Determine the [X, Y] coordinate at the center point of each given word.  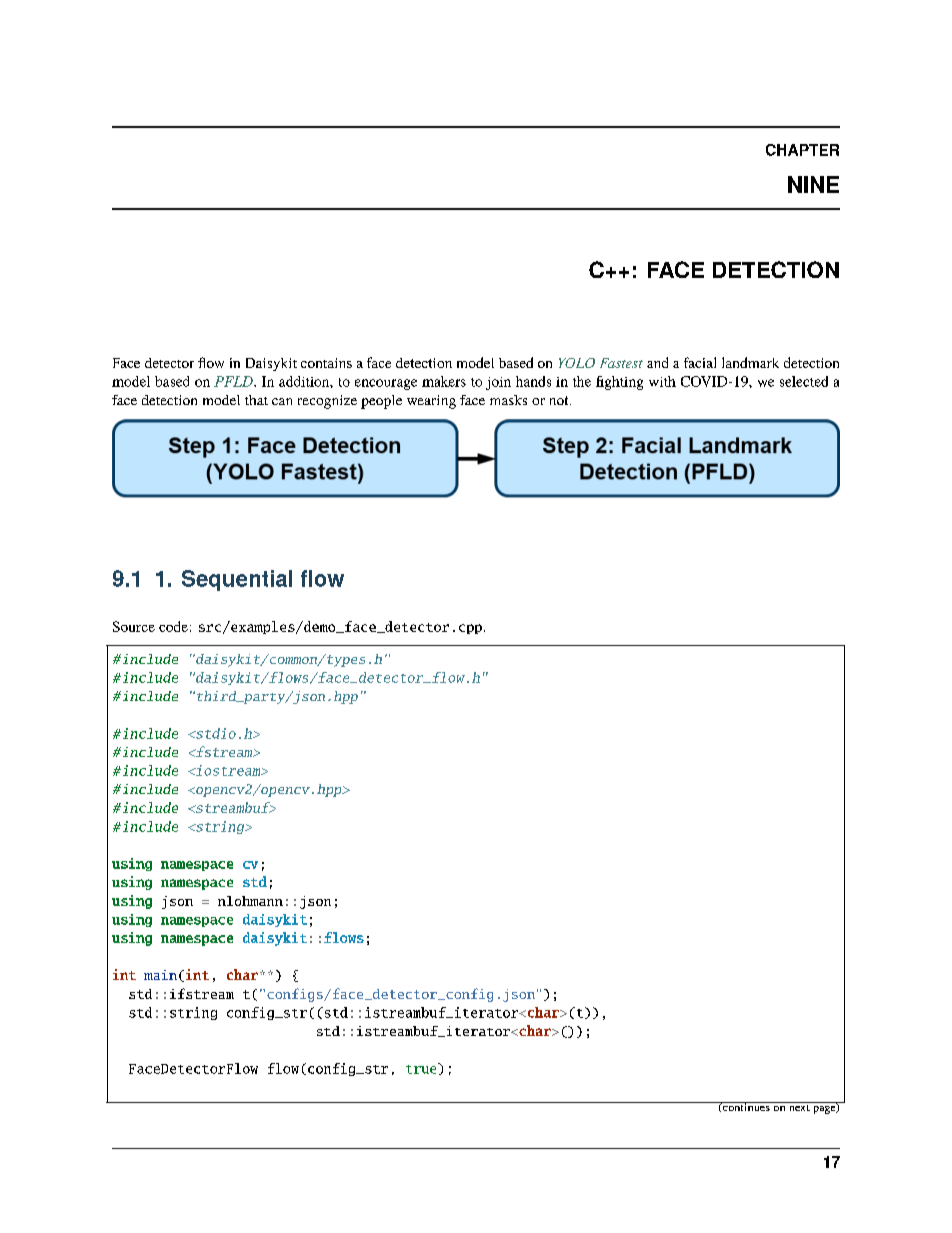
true [422, 1068]
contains [326, 363]
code [173, 626]
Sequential [237, 580]
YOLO [577, 363]
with [662, 381]
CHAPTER [802, 150]
